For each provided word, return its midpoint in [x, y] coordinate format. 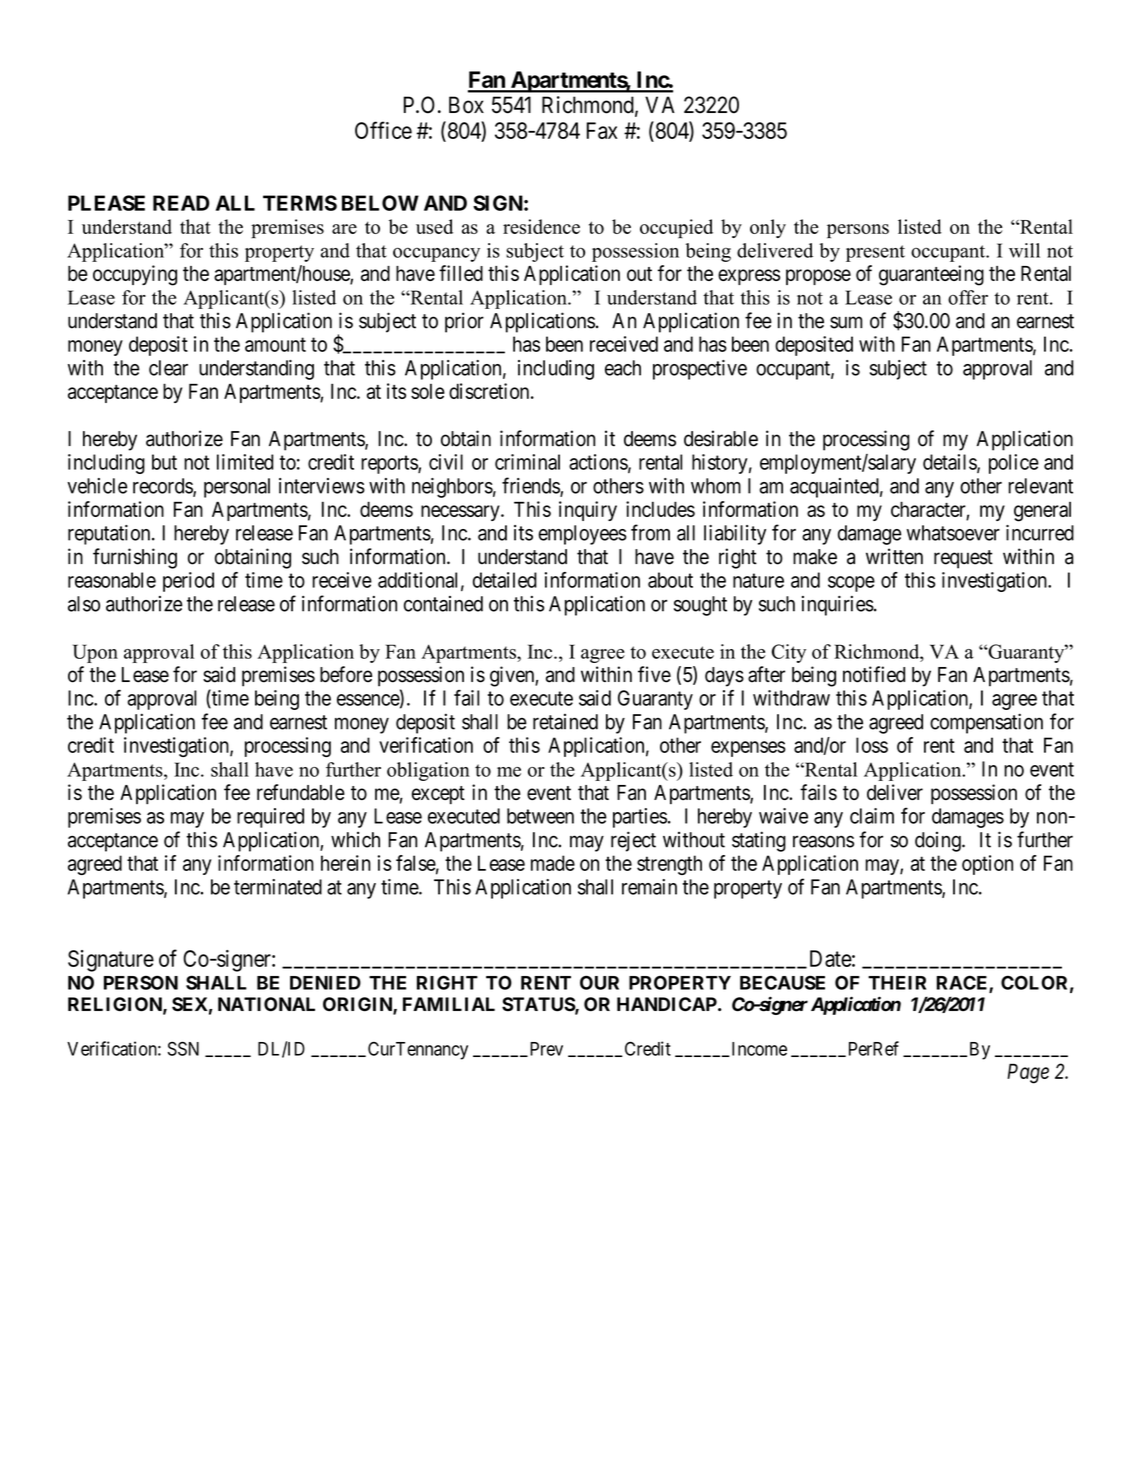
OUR [599, 982]
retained [565, 722]
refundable [301, 792]
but [164, 462]
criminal [527, 462]
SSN [183, 1048]
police [1014, 464]
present [875, 253]
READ [181, 203]
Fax [602, 130]
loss [872, 745]
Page [1028, 1073]
